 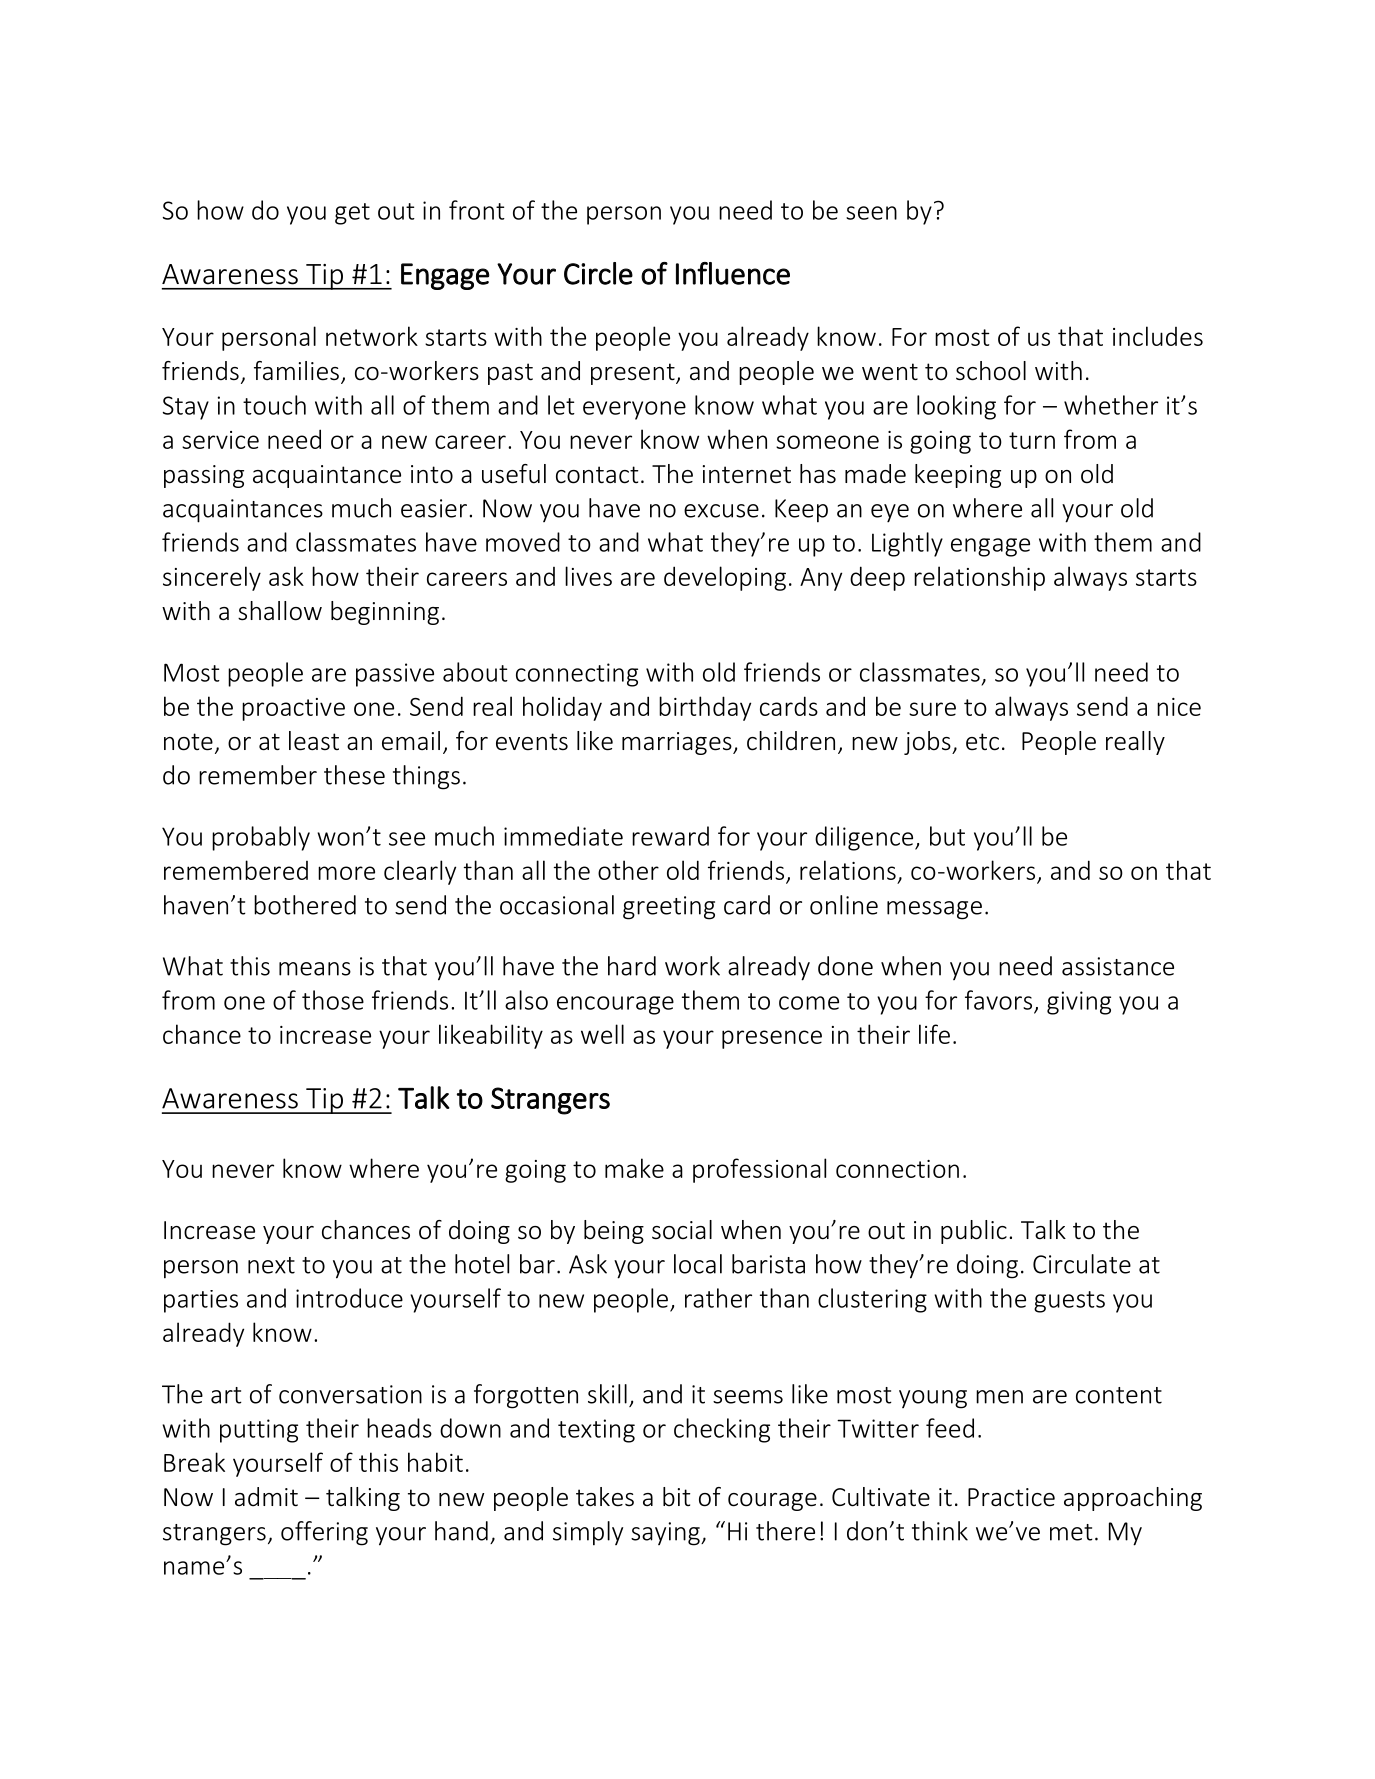 What do you see at coordinates (1158, 336) in the page?
I see `includes` at bounding box center [1158, 336].
